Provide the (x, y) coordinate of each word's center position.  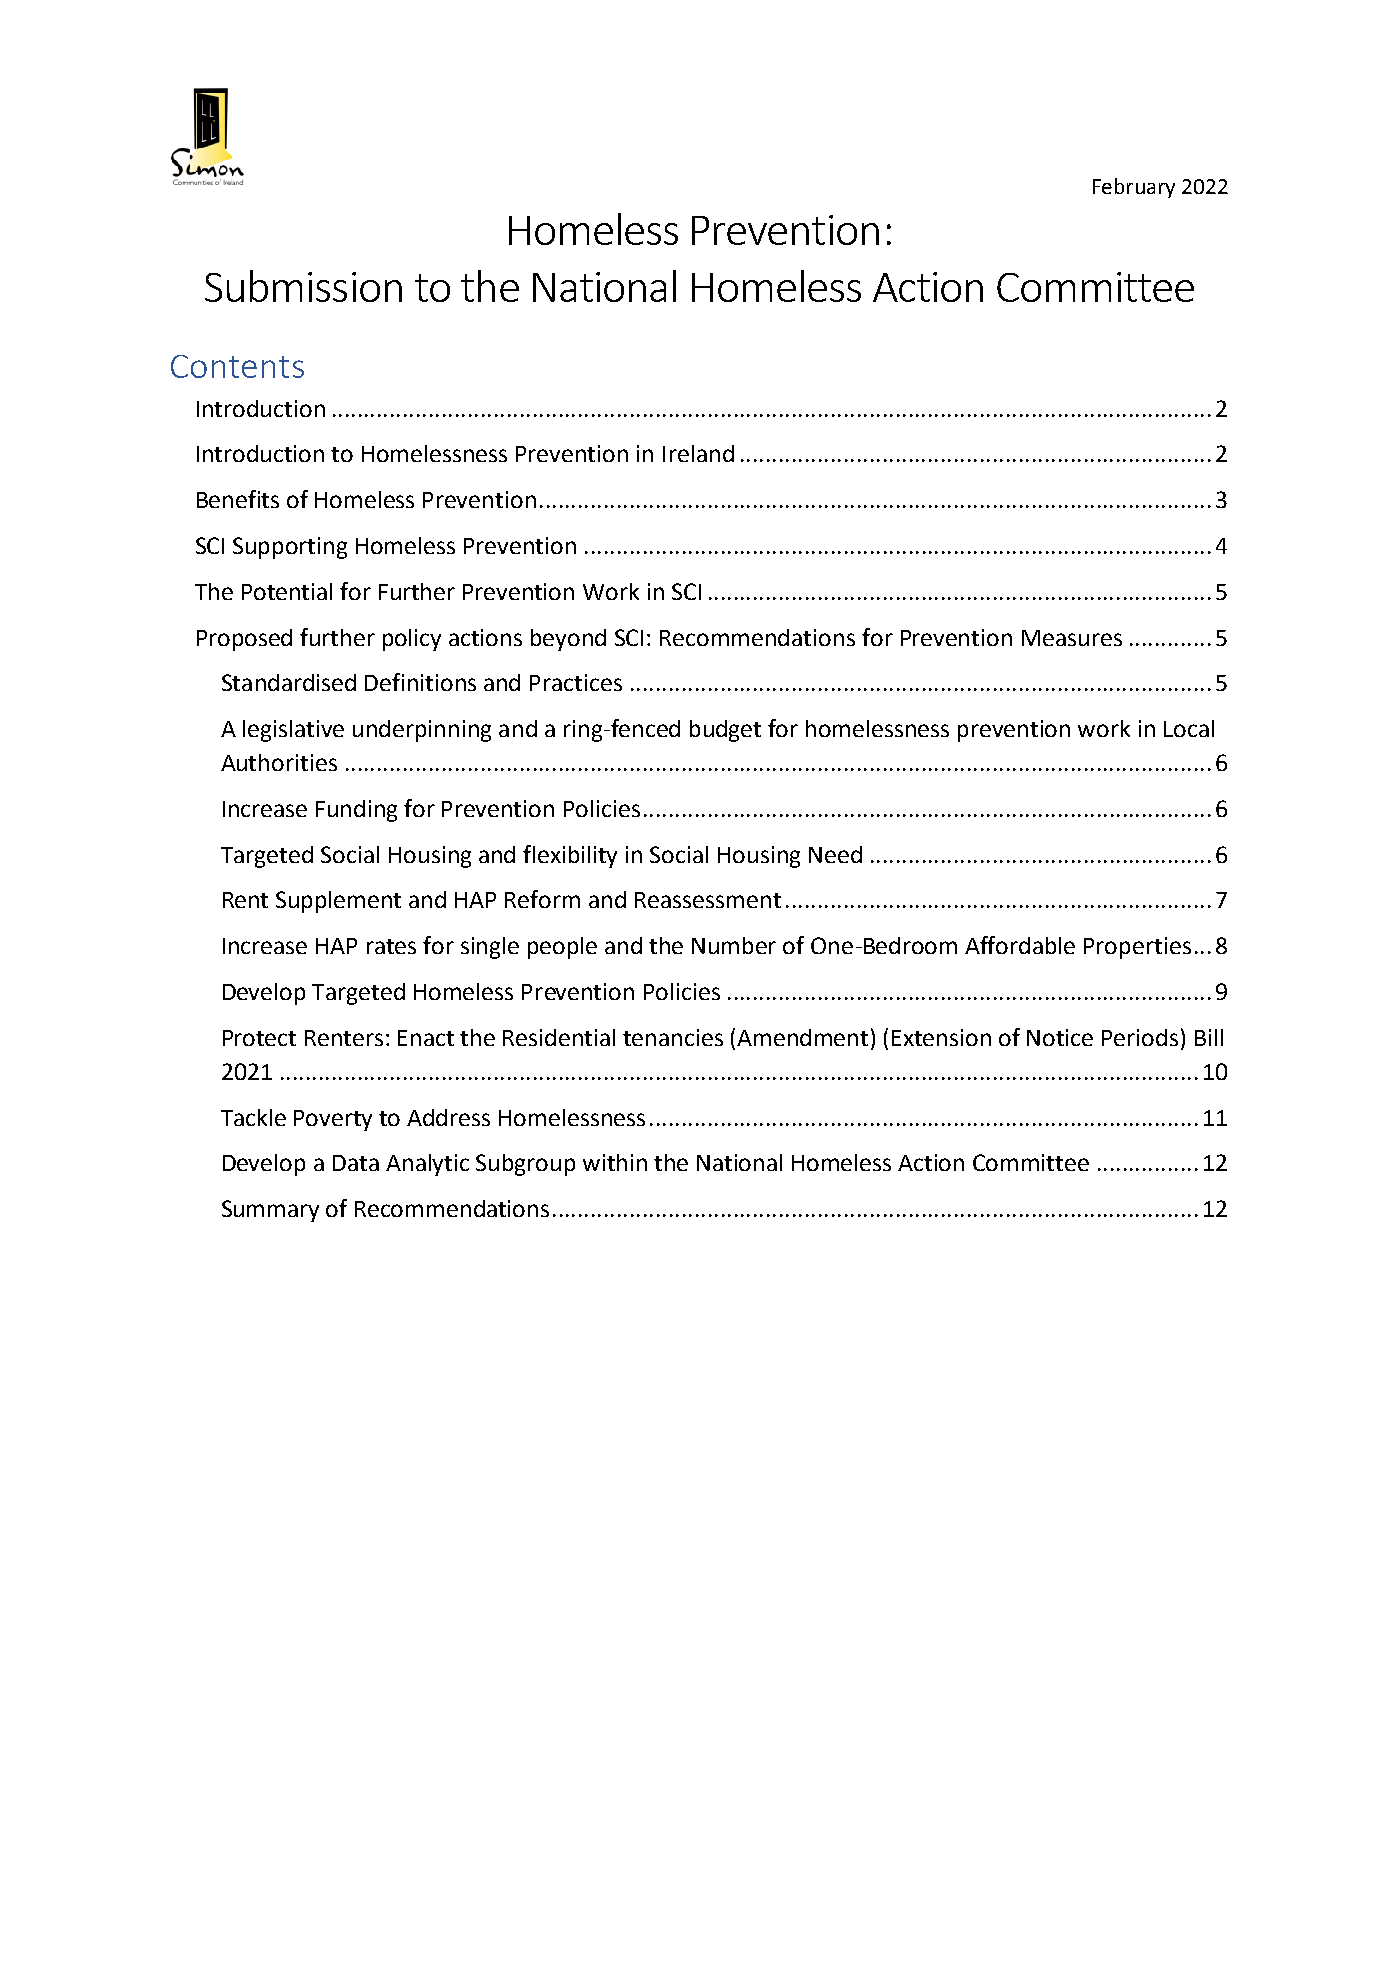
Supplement (338, 902)
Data (356, 1163)
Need (835, 854)
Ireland (698, 453)
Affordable (1020, 945)
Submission (303, 286)
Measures (1072, 638)
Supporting (290, 548)
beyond (568, 640)
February (1134, 188)
